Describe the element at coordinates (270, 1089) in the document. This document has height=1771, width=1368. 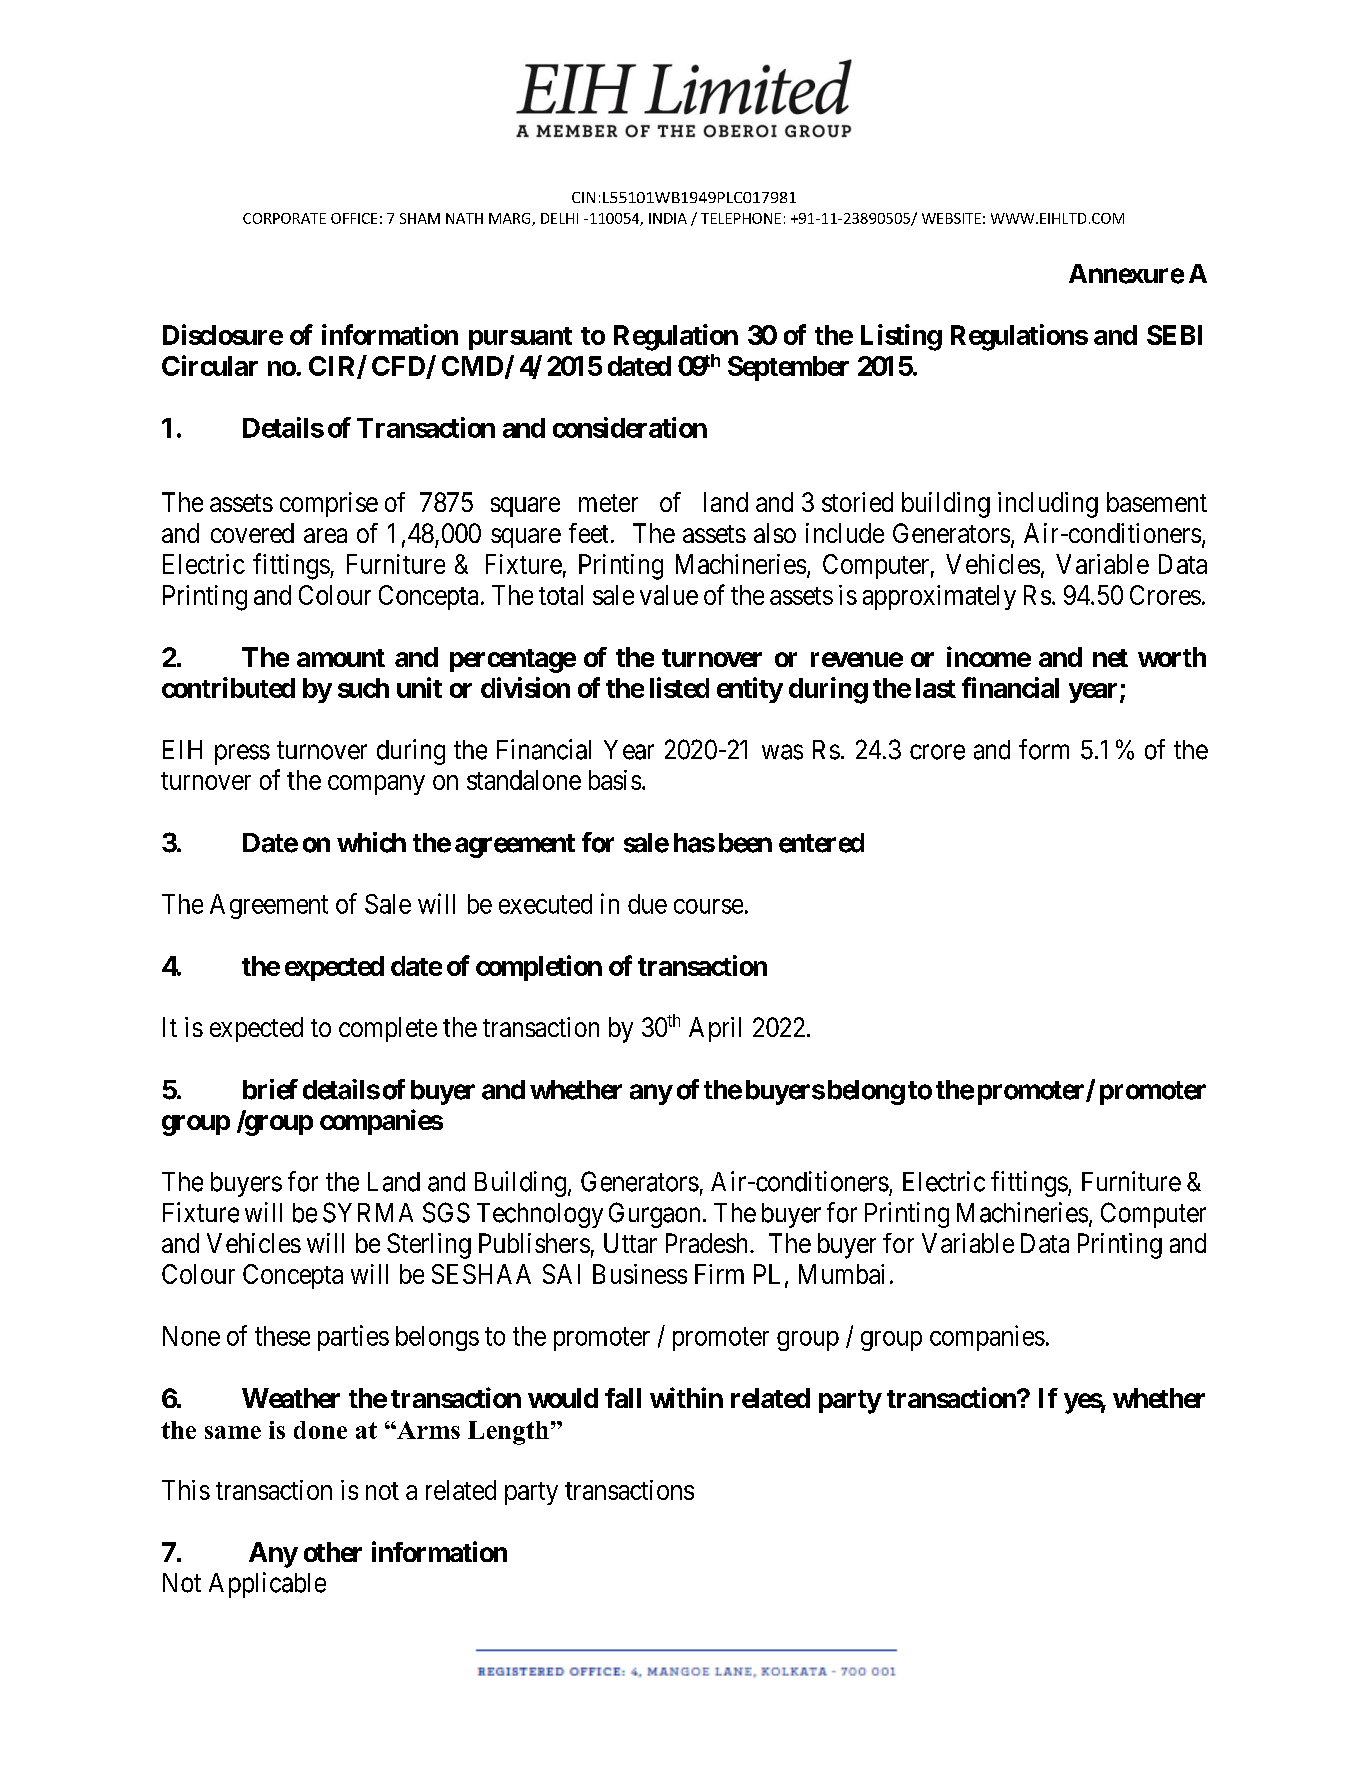
I see `brief` at that location.
